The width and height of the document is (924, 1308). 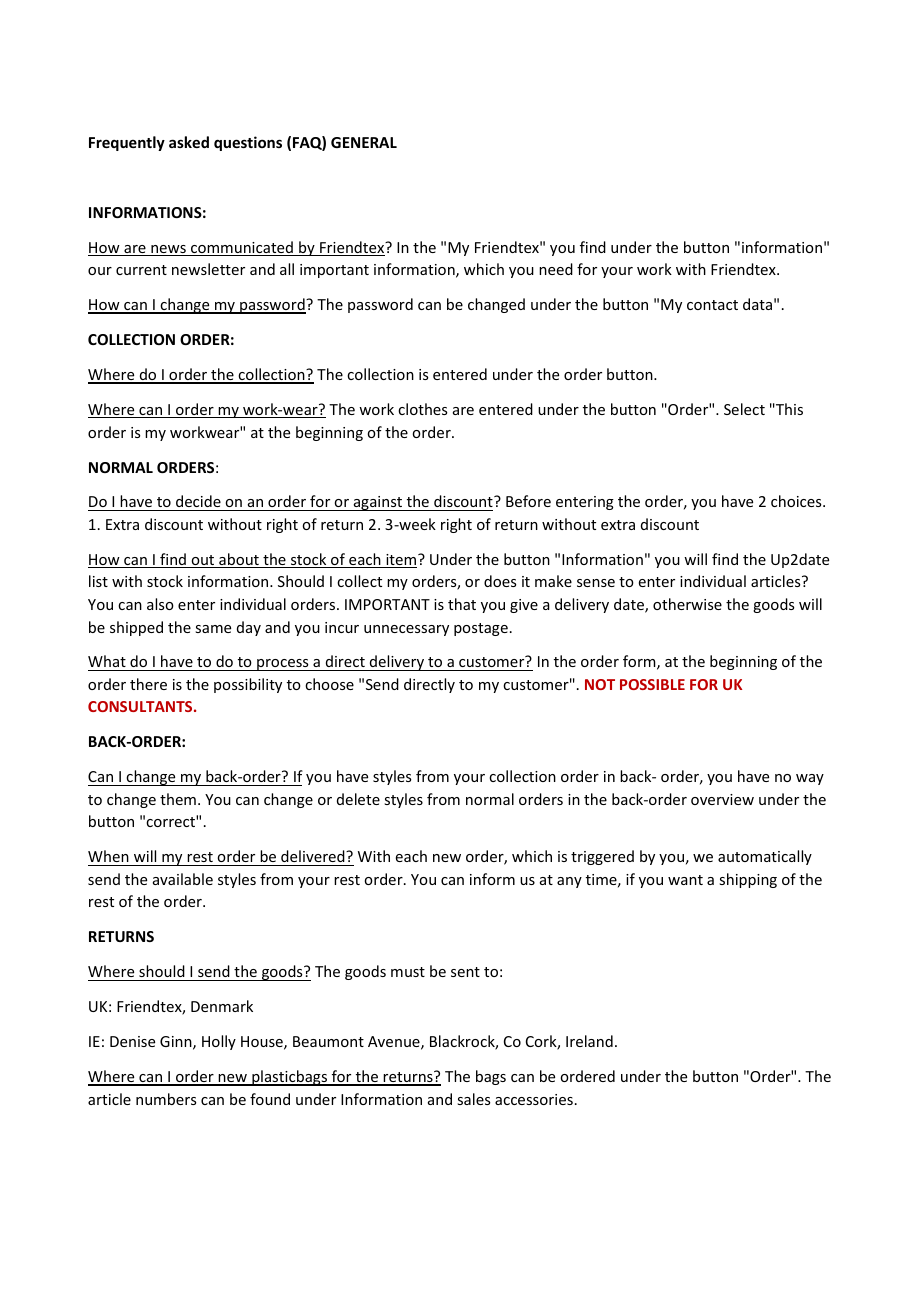 What do you see at coordinates (528, 501) in the document?
I see `Before` at bounding box center [528, 501].
